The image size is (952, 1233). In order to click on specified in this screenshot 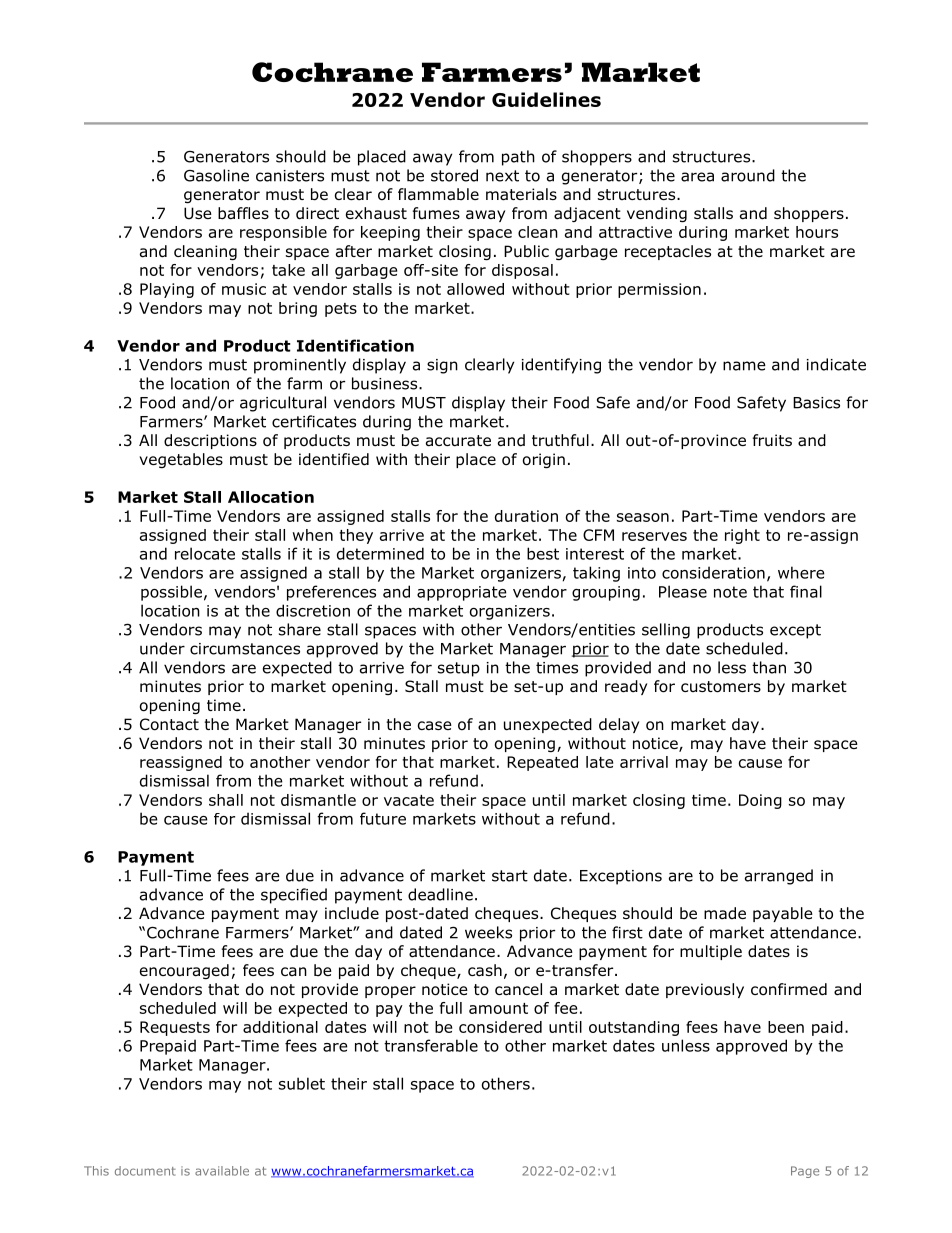, I will do `click(294, 896)`.
